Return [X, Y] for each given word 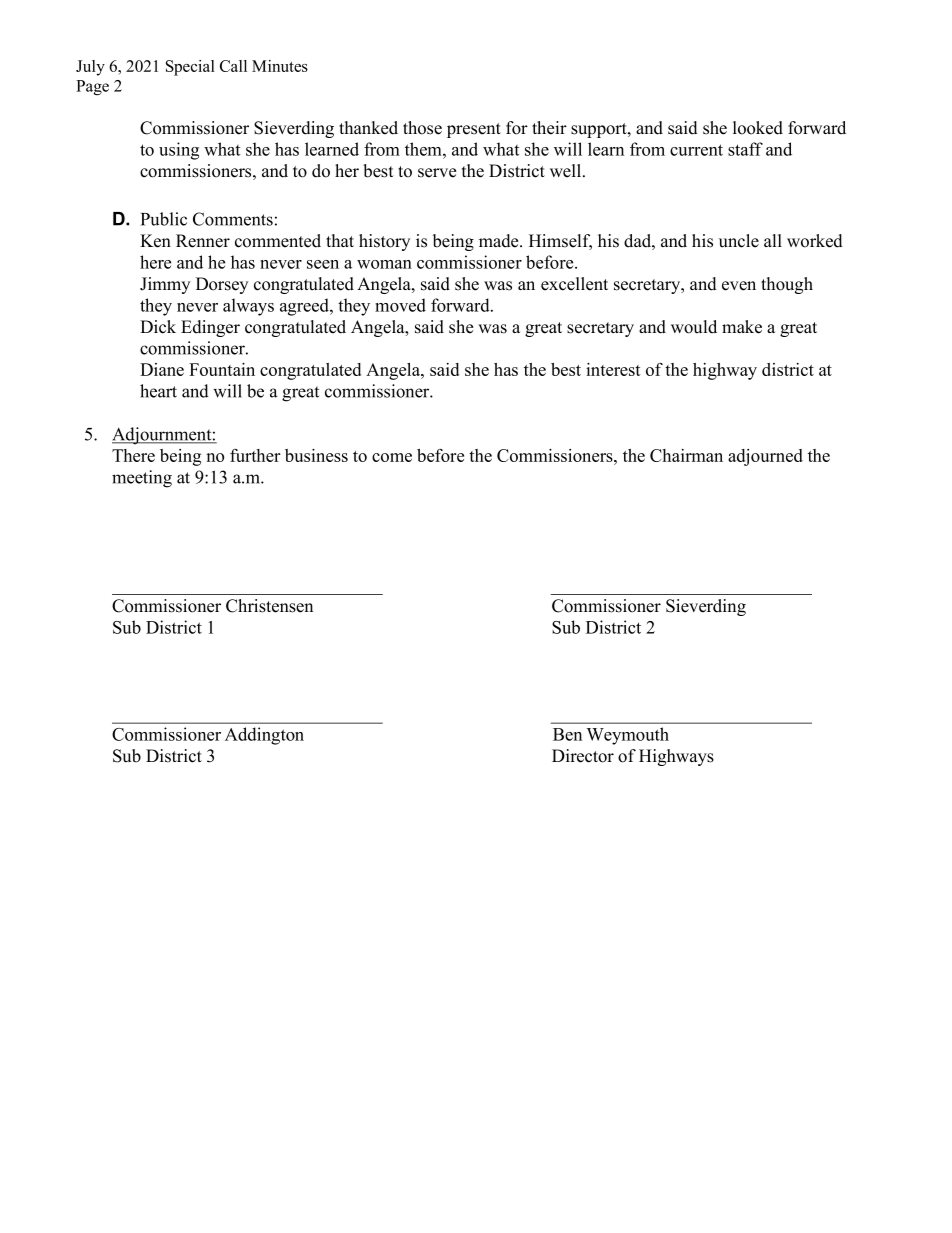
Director [583, 756]
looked [758, 128]
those [422, 128]
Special [190, 68]
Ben [567, 734]
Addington [264, 736]
